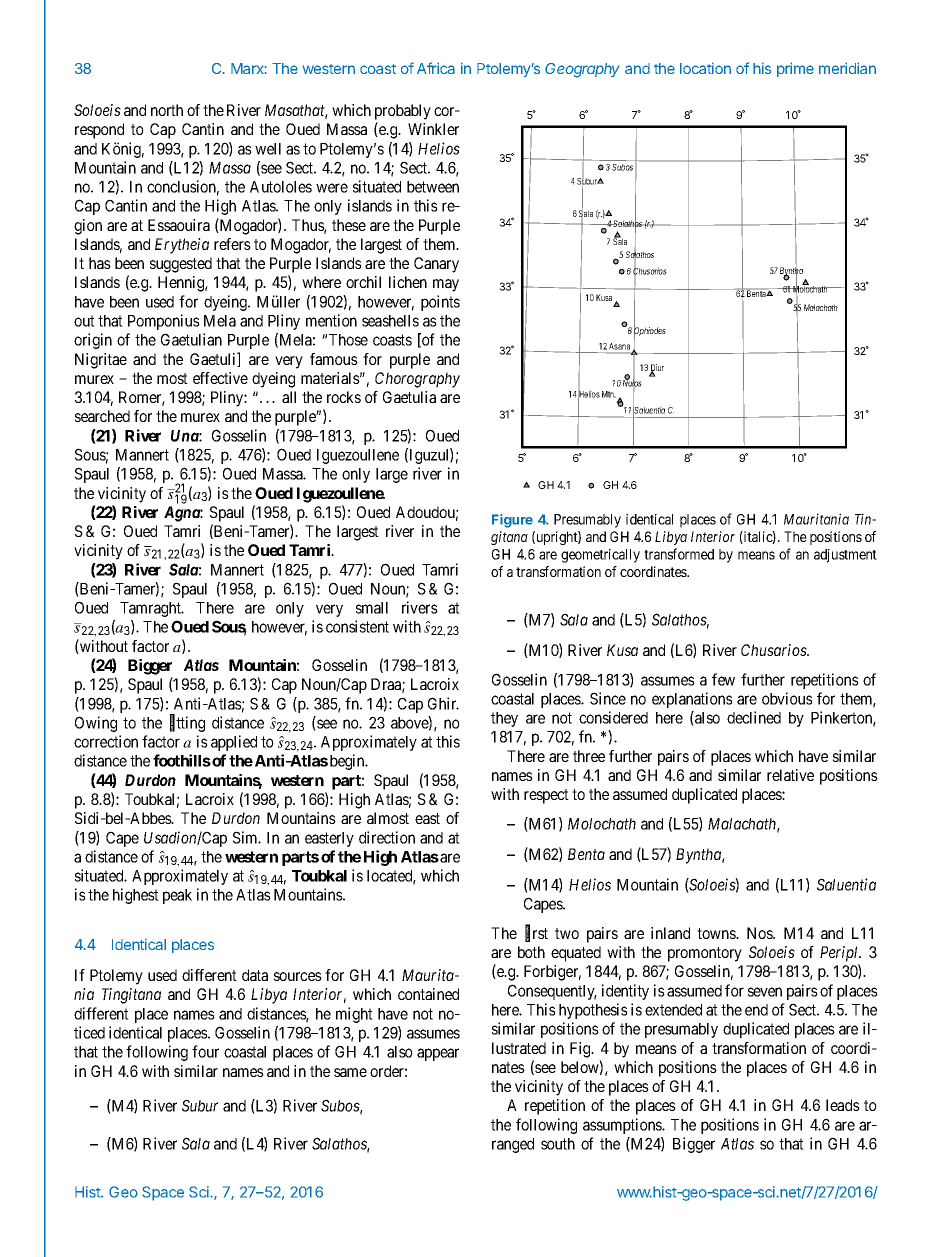 Image resolution: width=952 pixels, height=1257 pixels. Describe the element at coordinates (205, 1051) in the screenshot. I see `four` at that location.
